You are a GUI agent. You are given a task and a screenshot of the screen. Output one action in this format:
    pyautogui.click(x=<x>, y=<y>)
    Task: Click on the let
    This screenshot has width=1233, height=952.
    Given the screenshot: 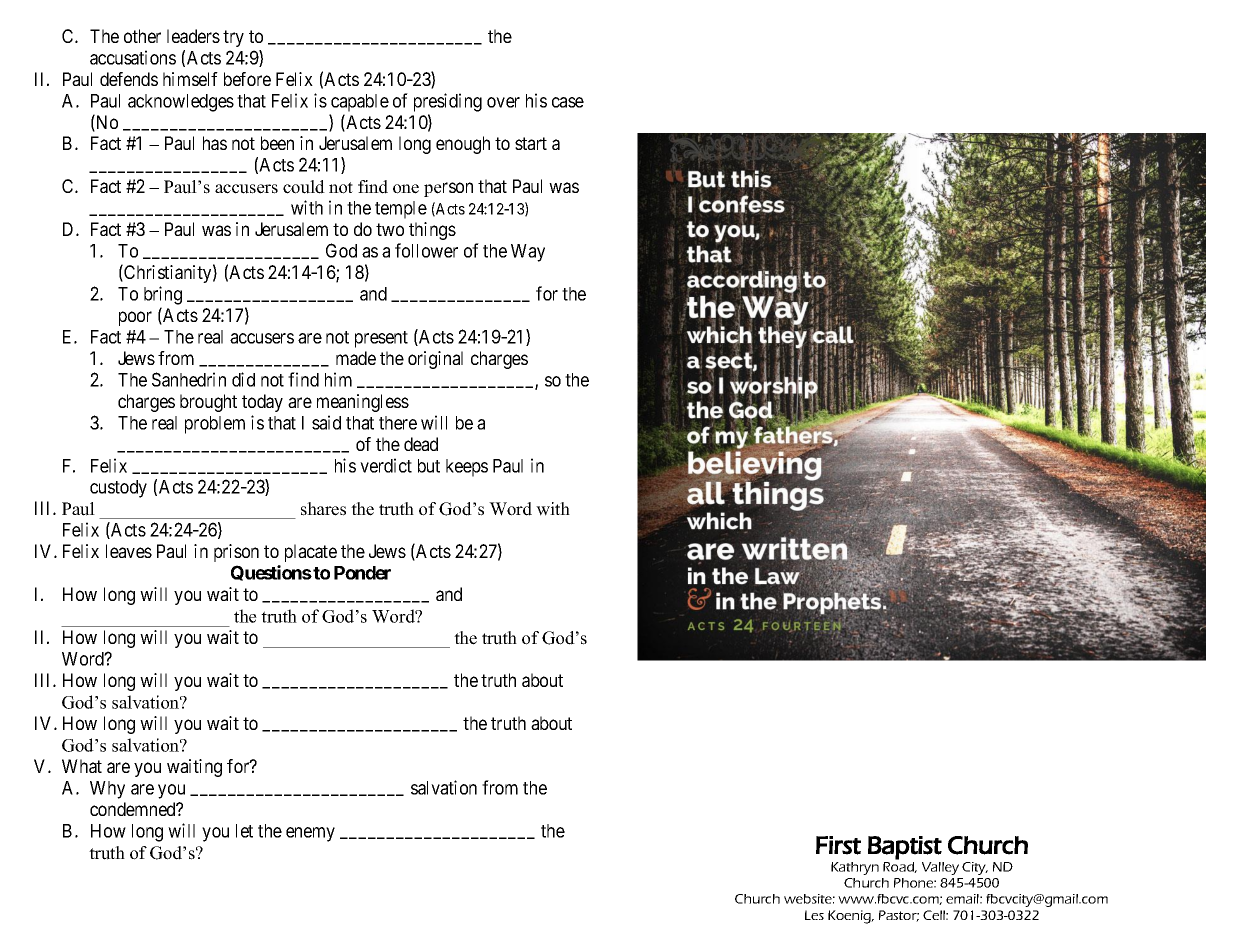 What is the action you would take?
    pyautogui.click(x=244, y=831)
